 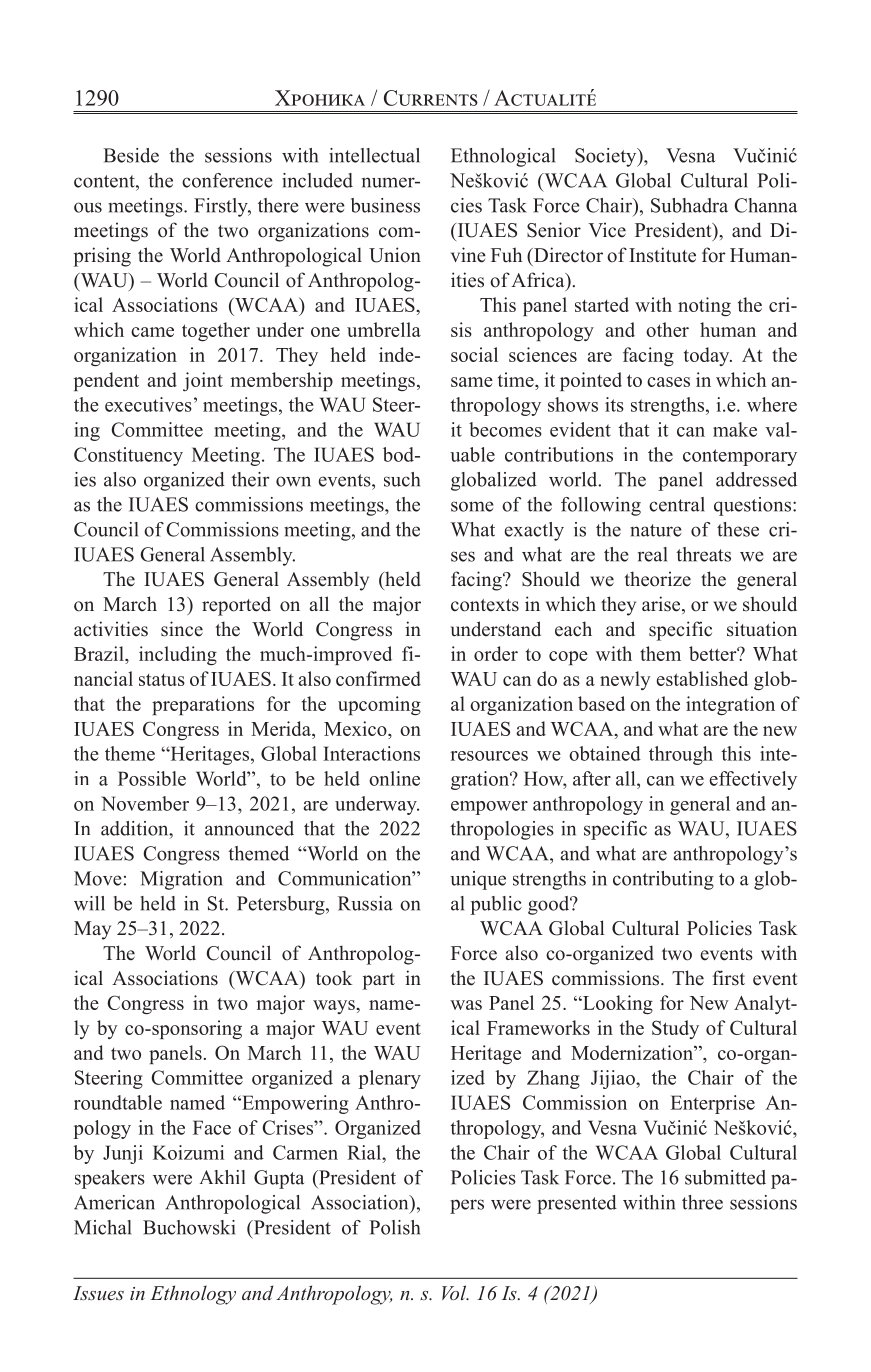 What do you see at coordinates (455, 1292) in the screenshot?
I see `Vol` at bounding box center [455, 1292].
